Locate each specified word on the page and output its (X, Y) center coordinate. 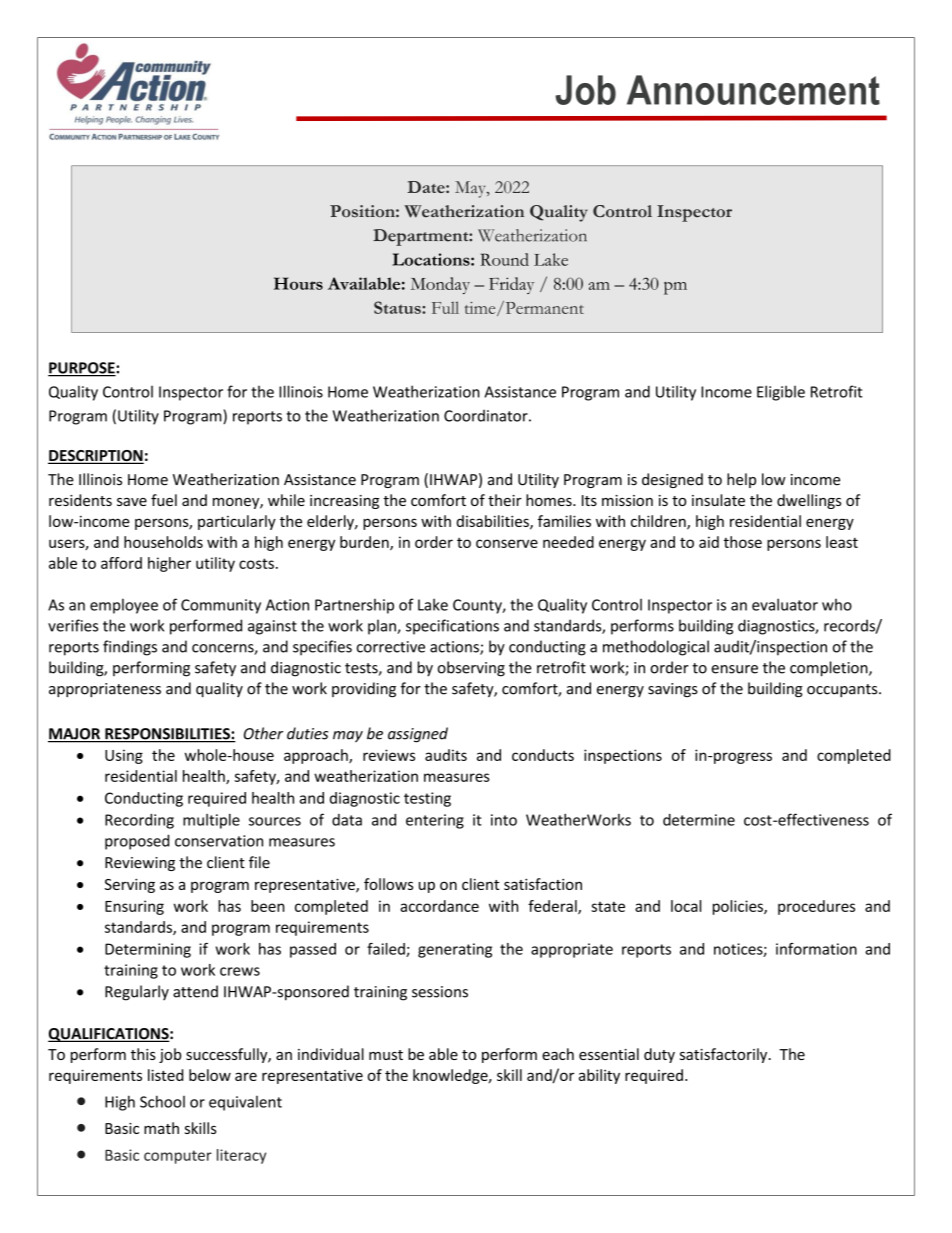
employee (124, 606)
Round (504, 259)
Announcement (753, 90)
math (161, 1128)
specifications (452, 627)
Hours (298, 283)
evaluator (785, 604)
